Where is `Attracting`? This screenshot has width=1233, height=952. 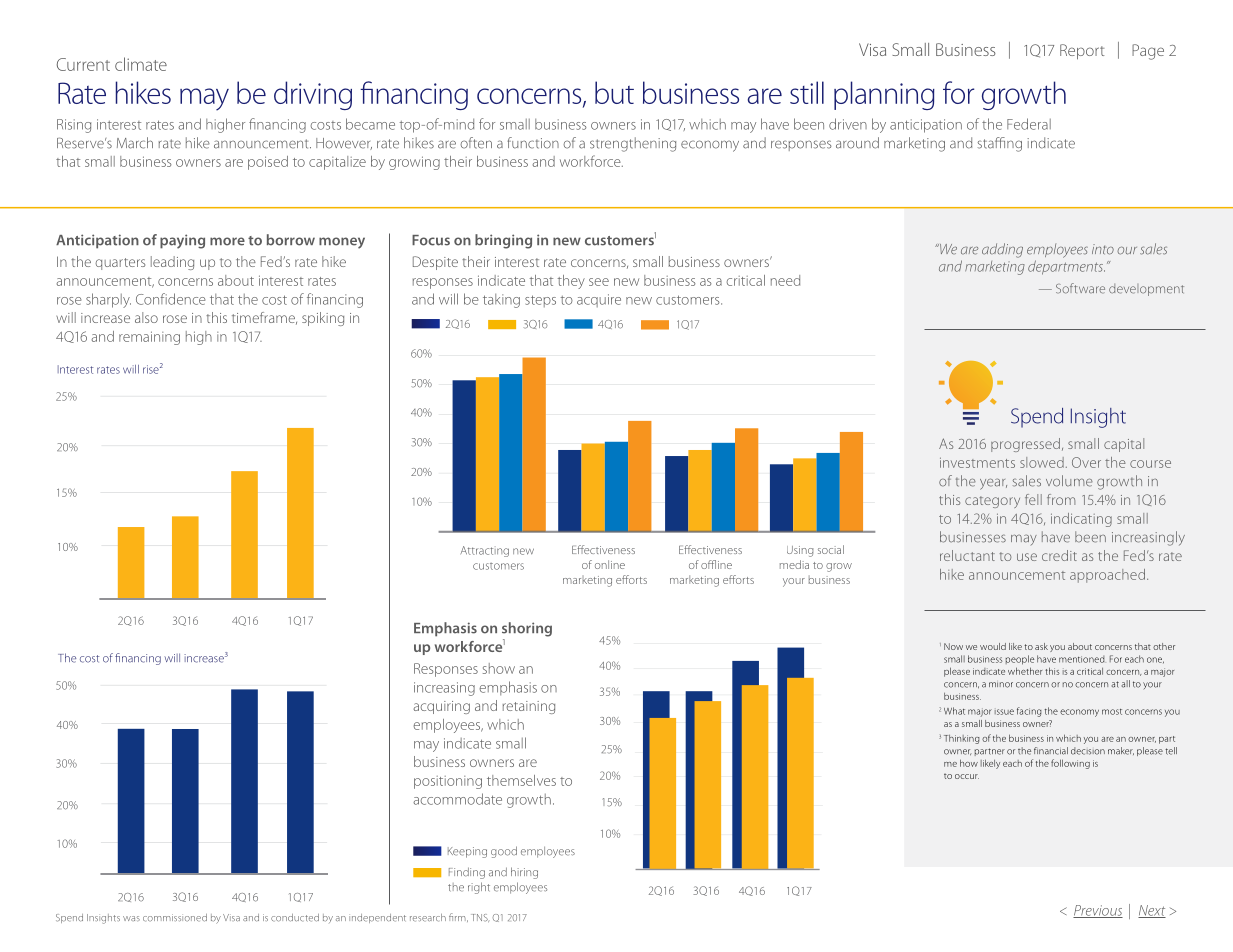 Attracting is located at coordinates (485, 551).
